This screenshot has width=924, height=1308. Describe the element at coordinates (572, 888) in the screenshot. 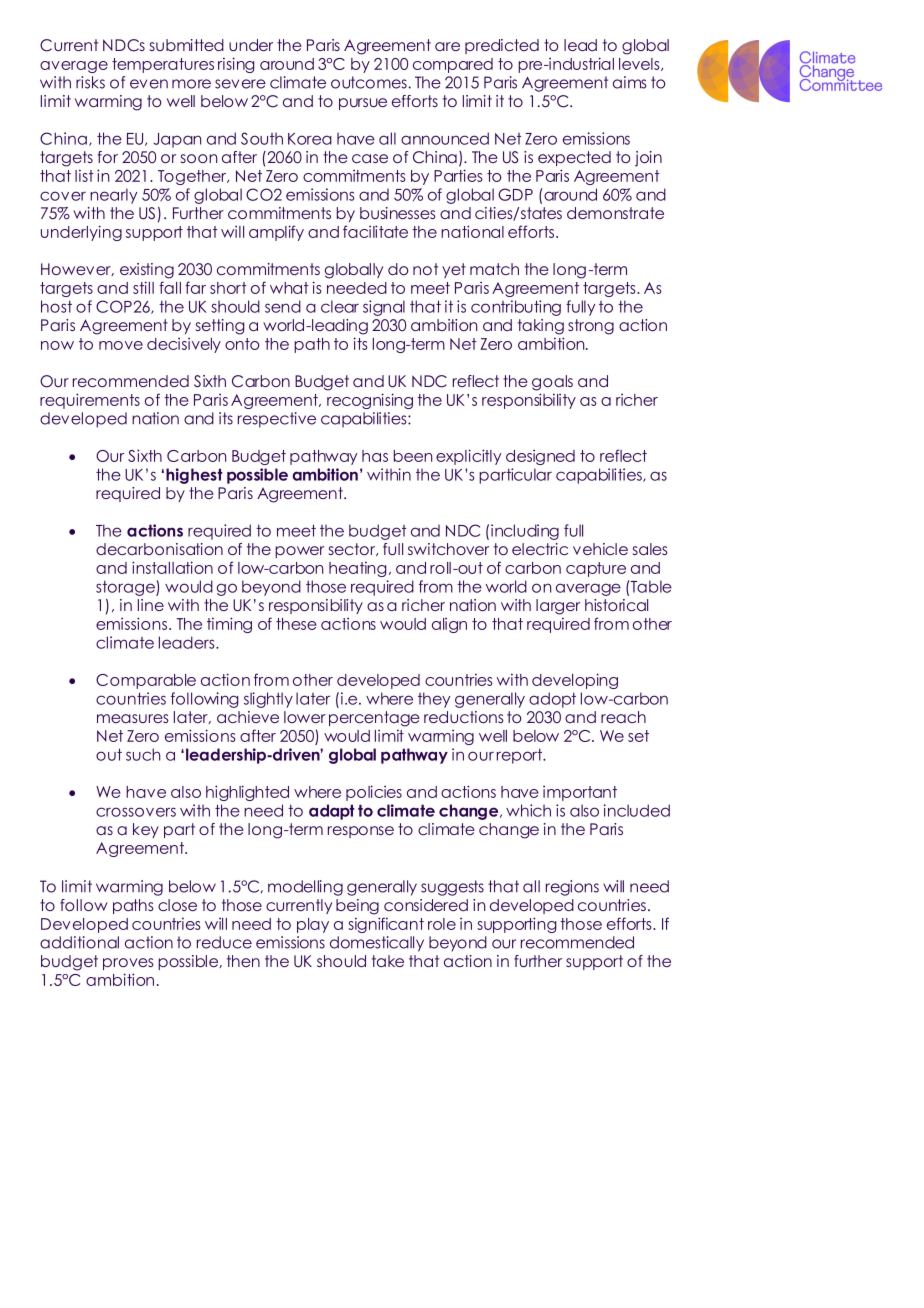

I see `regions` at that location.
